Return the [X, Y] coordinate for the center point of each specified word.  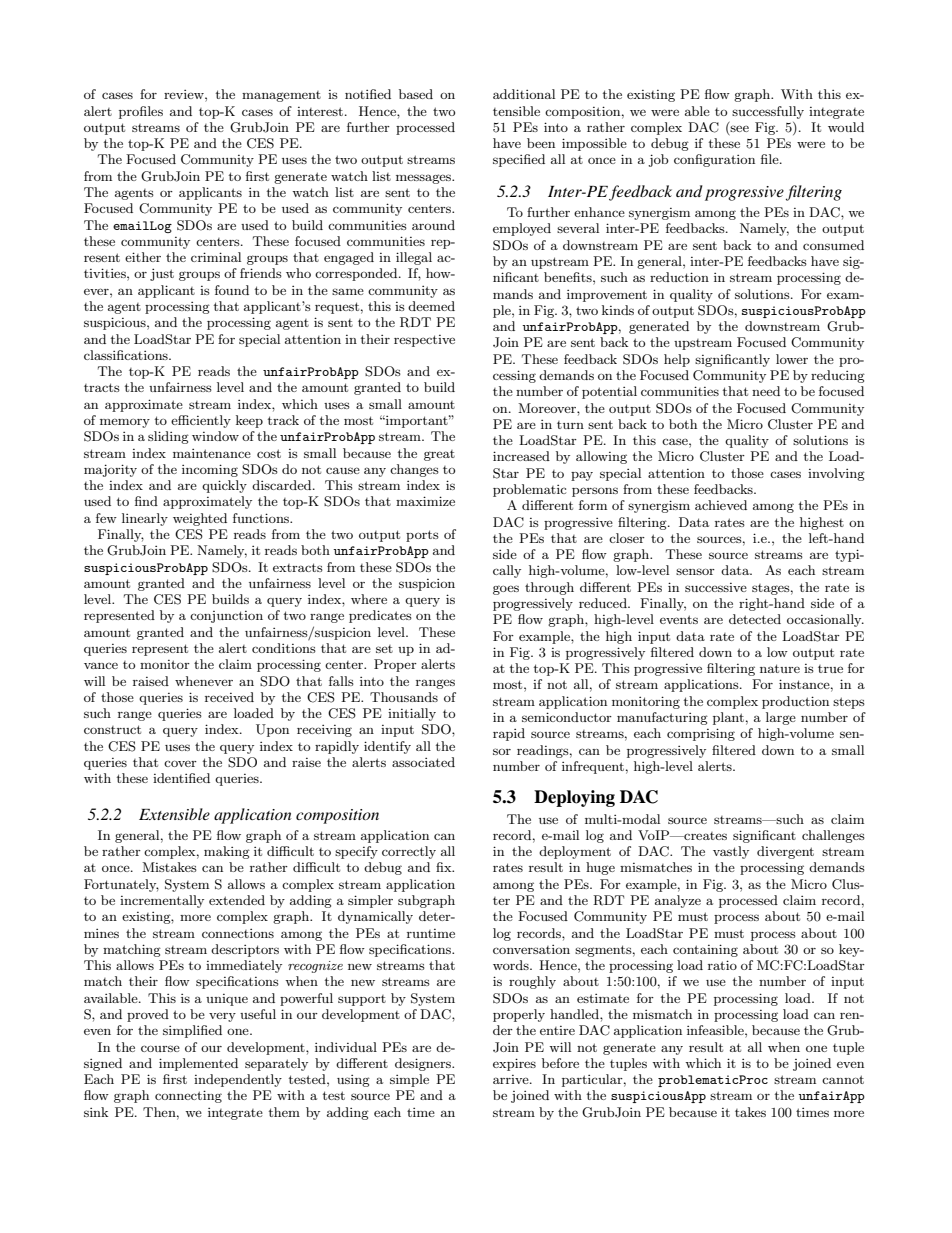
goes [506, 590]
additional [524, 94]
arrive [512, 1079]
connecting [188, 1096]
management [281, 96]
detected [755, 619]
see [739, 128]
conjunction [226, 617]
